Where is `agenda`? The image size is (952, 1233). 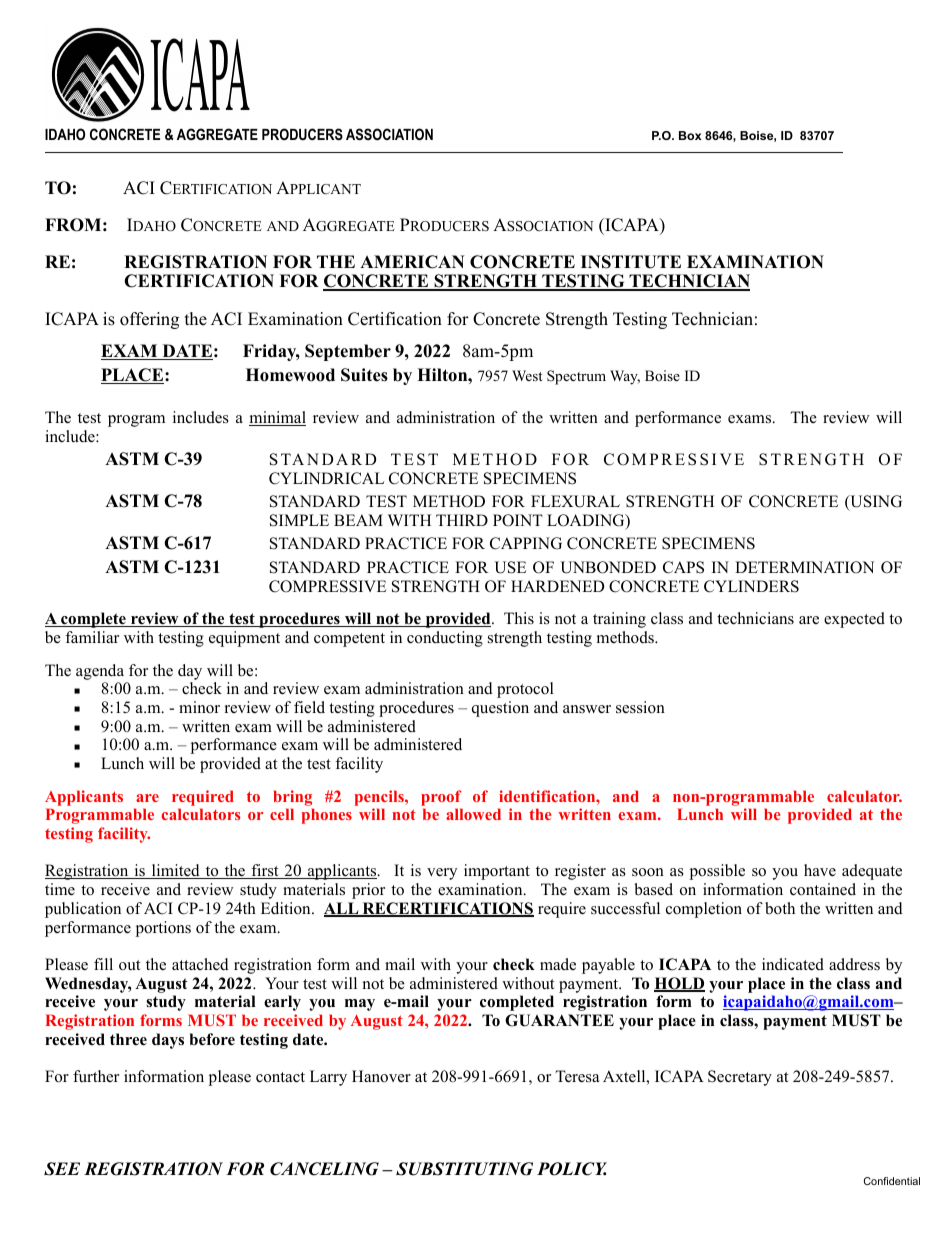
agenda is located at coordinates (100, 672).
